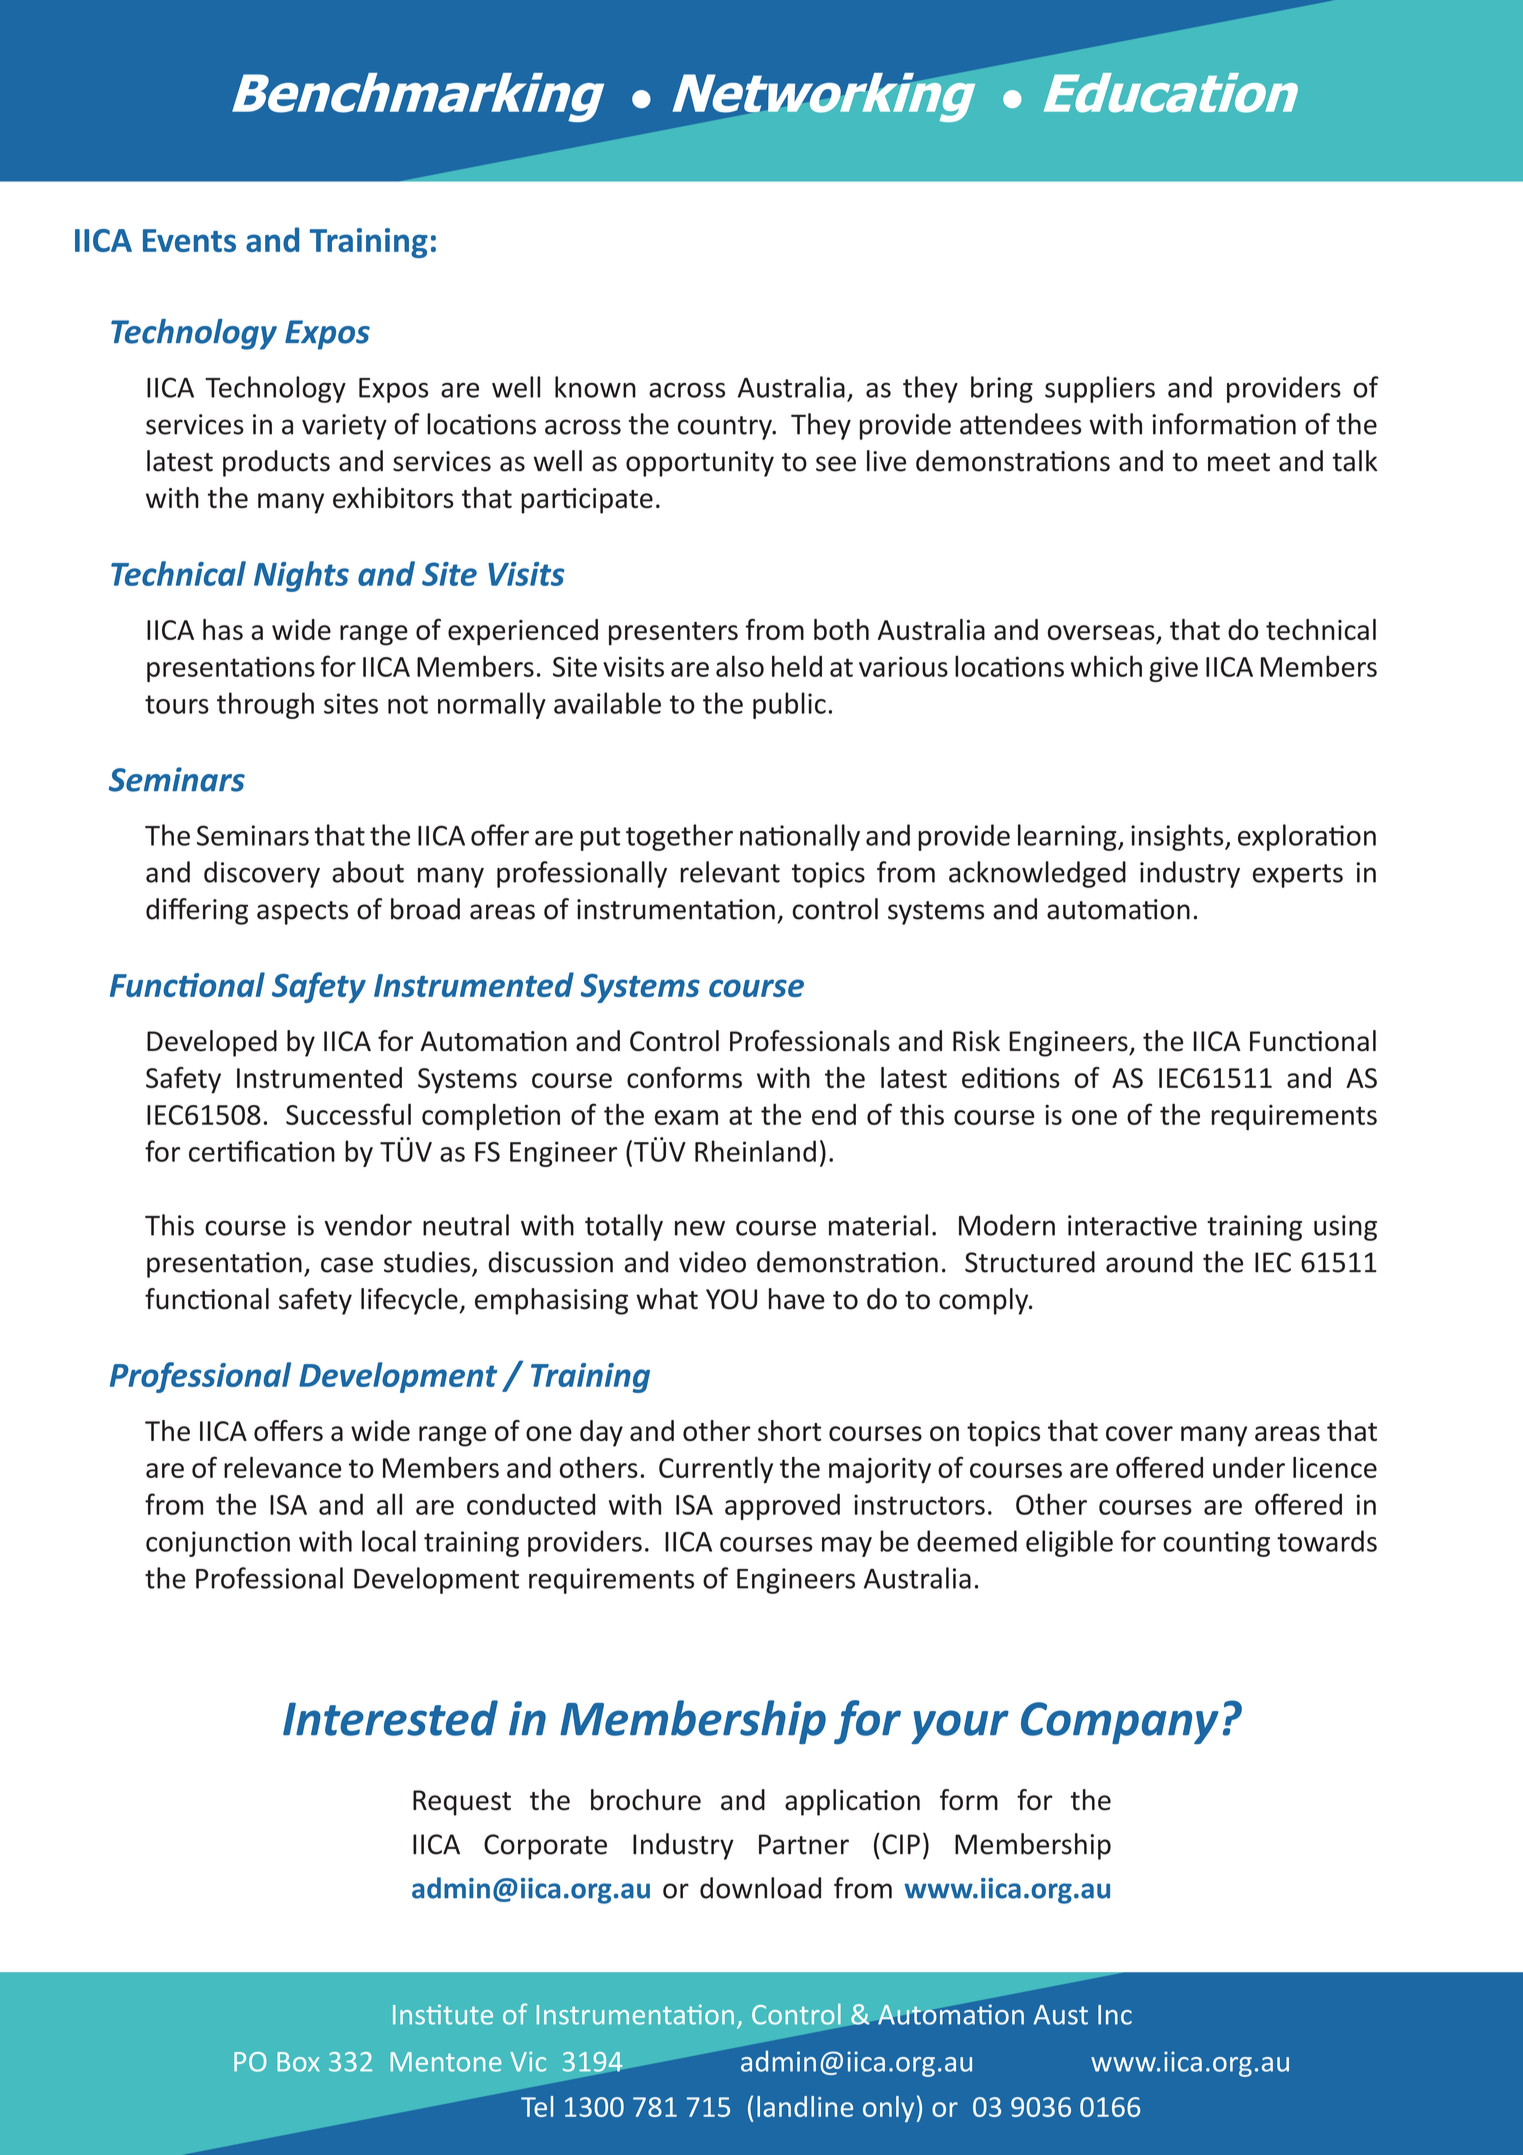  What do you see at coordinates (805, 2106) in the screenshot?
I see `landline` at bounding box center [805, 2106].
